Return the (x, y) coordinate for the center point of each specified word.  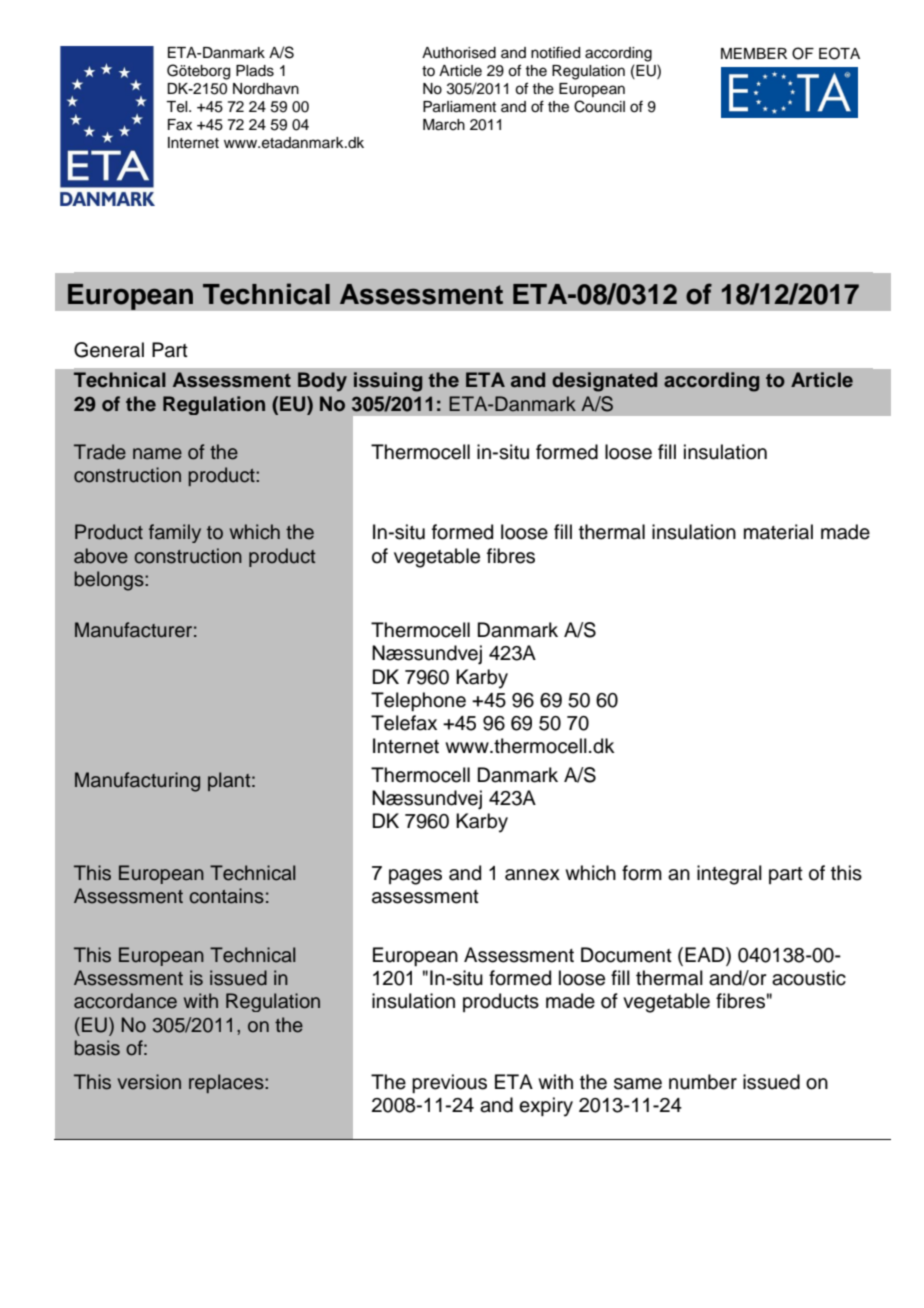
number (703, 1082)
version (149, 1082)
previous (449, 1083)
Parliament (459, 107)
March (444, 125)
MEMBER (754, 53)
